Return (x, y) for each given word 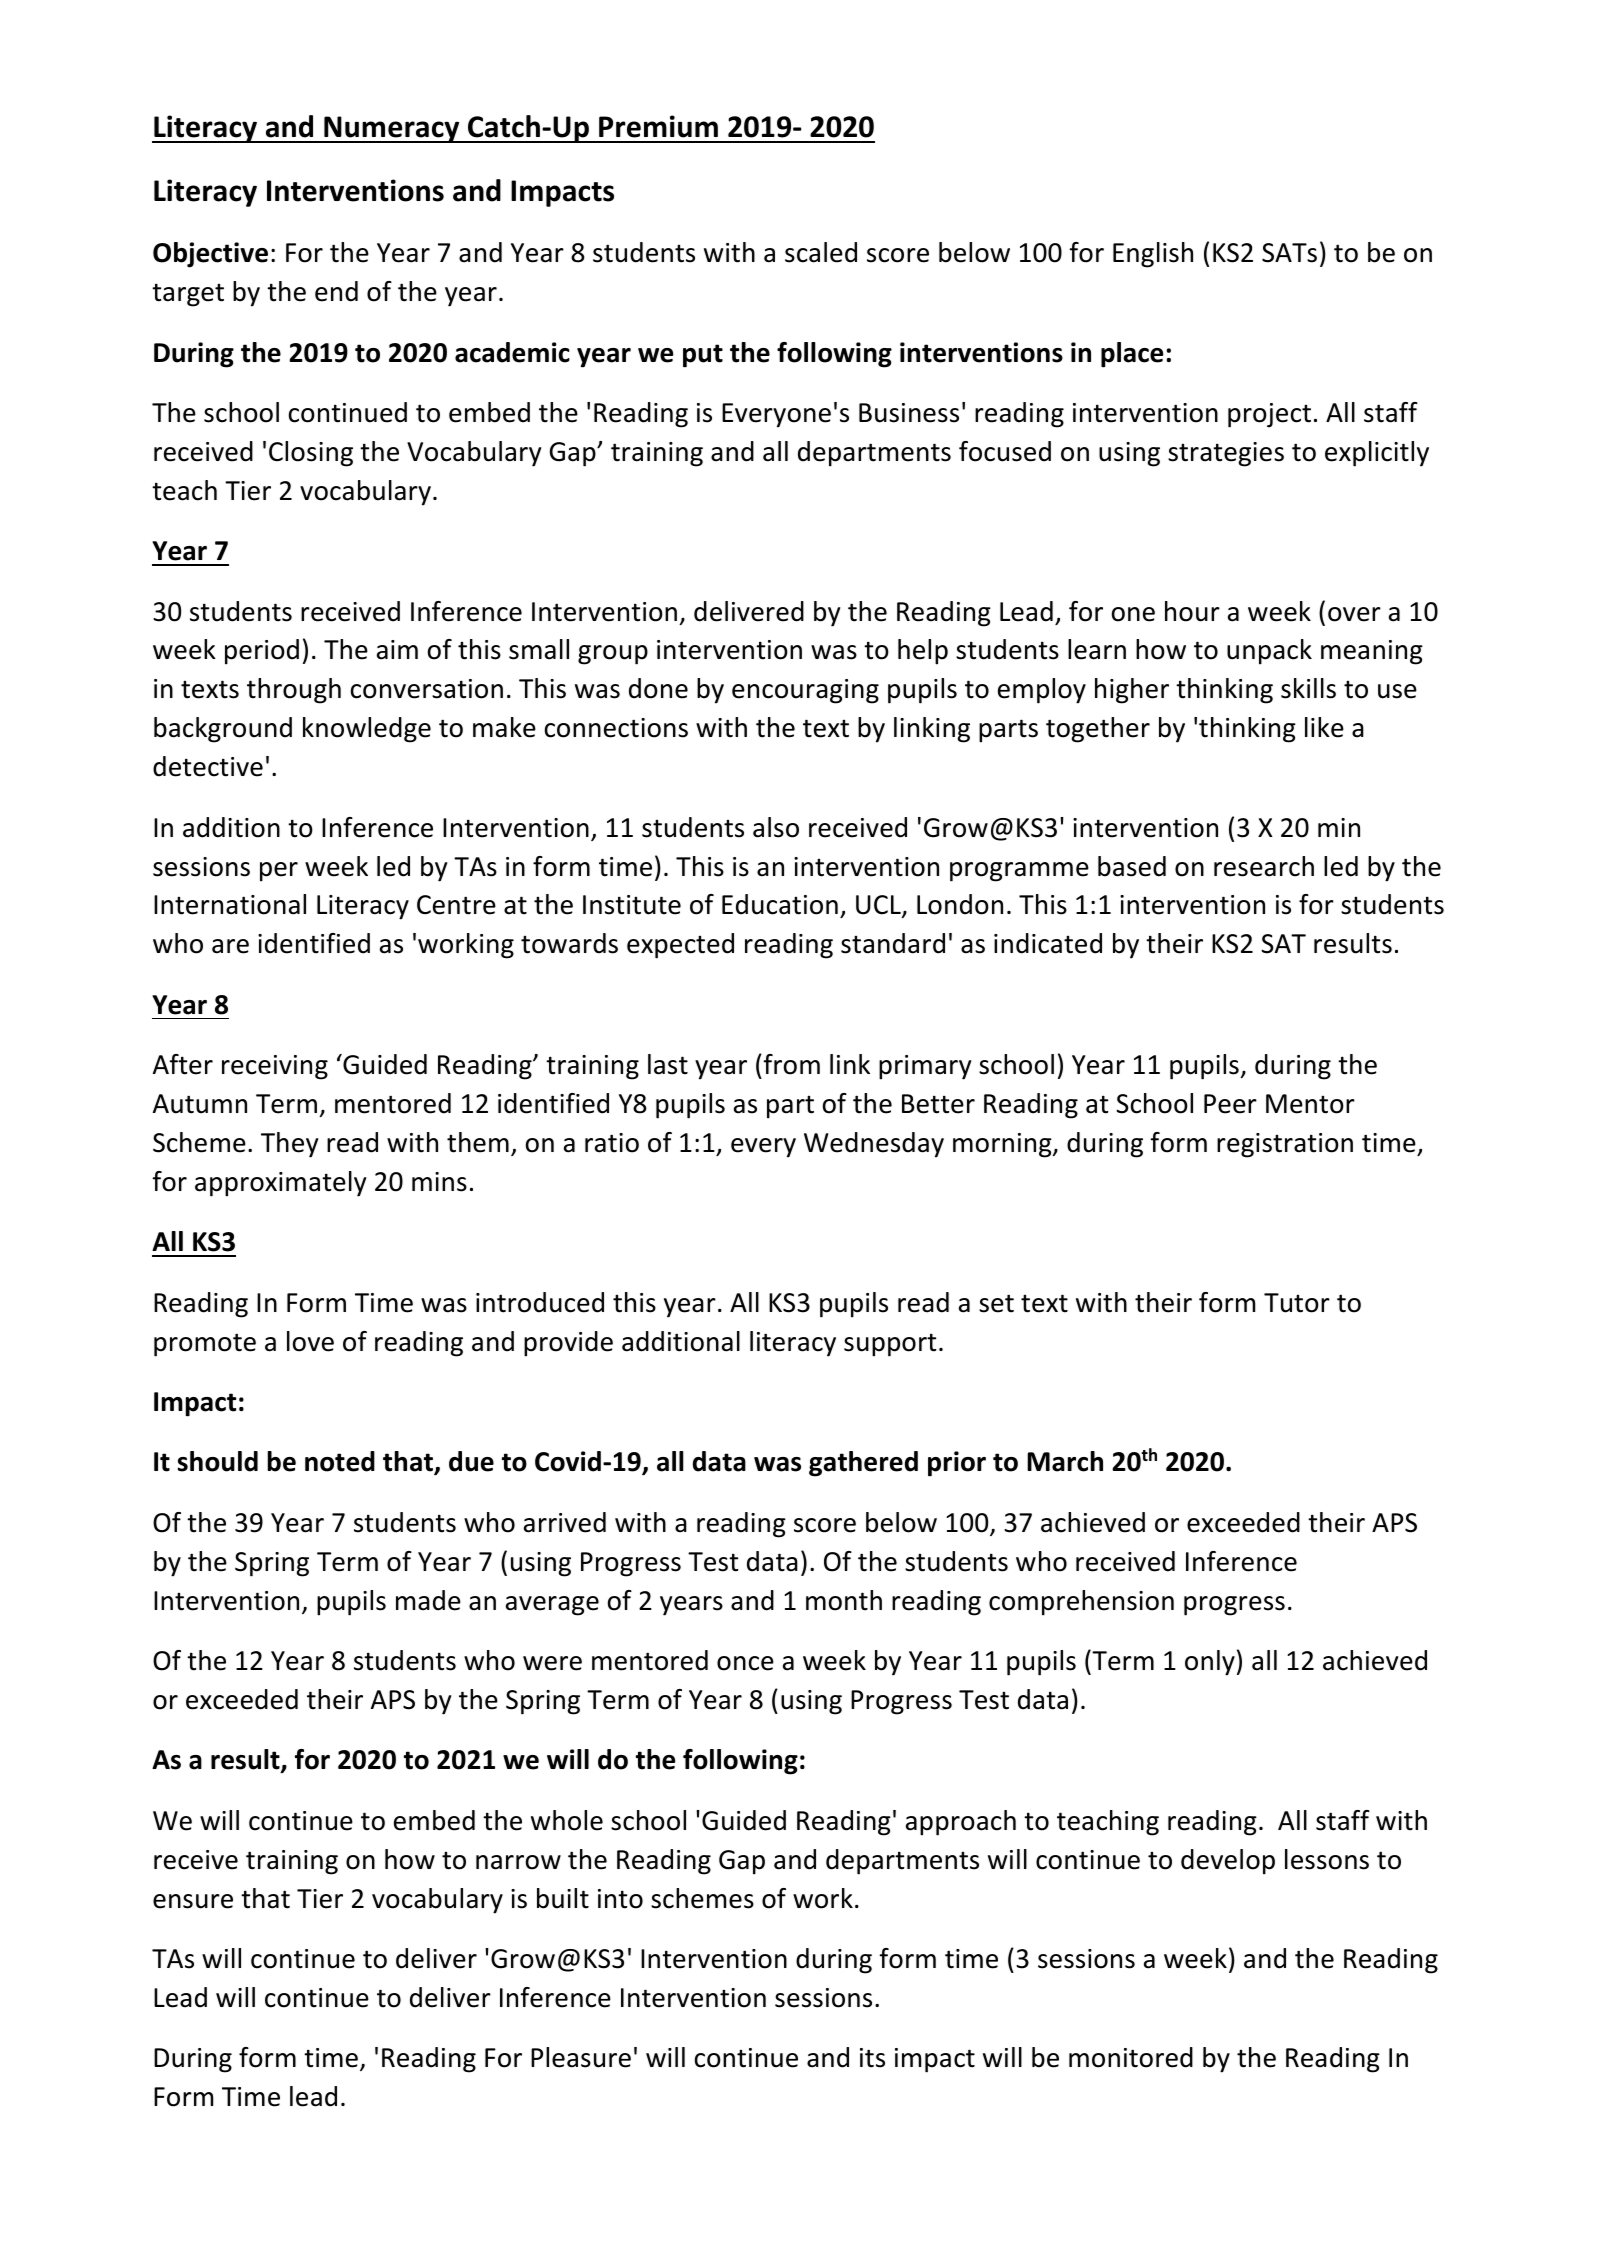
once (745, 1663)
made (428, 1600)
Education (780, 904)
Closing (311, 454)
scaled (821, 252)
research (1264, 866)
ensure (193, 1901)
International (230, 904)
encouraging (805, 691)
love (310, 1341)
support (890, 1345)
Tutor (1297, 1303)
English (1153, 255)
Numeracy (392, 129)
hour (1192, 611)
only (1210, 1663)
